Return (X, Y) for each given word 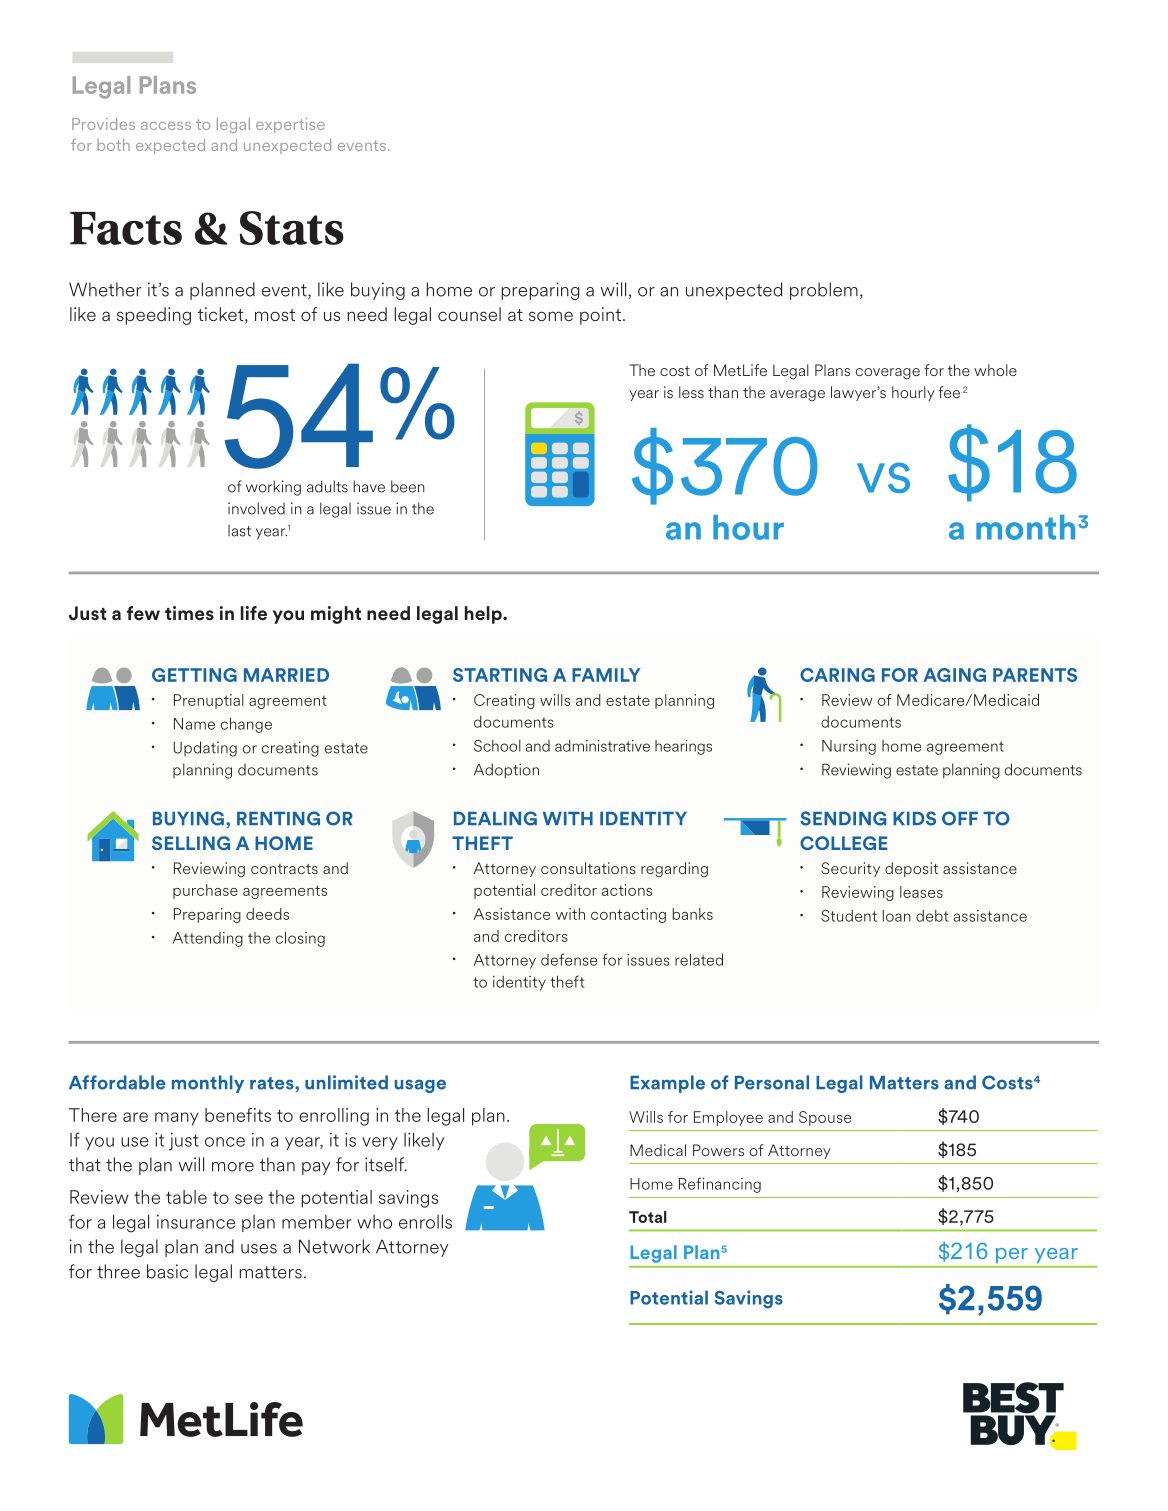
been (408, 486)
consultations (588, 868)
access (166, 126)
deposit (911, 869)
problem (824, 291)
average (797, 396)
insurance (196, 1222)
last (239, 530)
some (551, 316)
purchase (205, 891)
